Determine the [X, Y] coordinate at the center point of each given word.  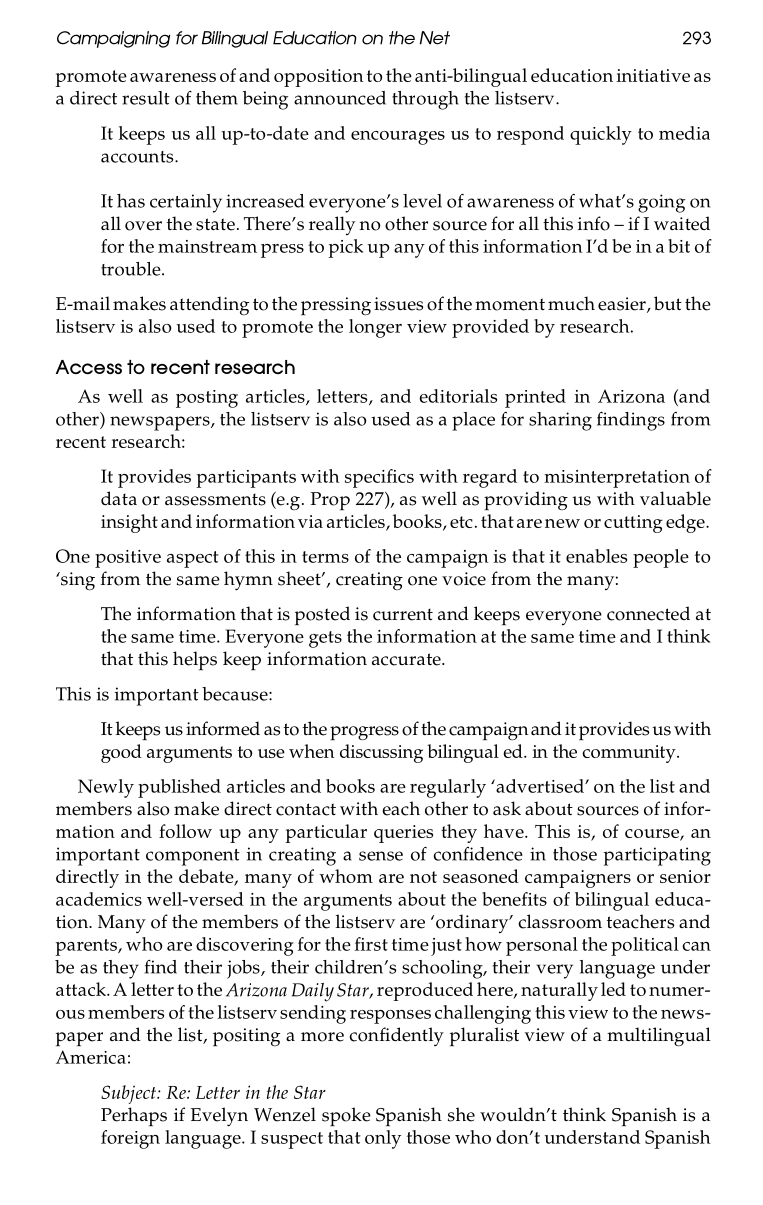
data [119, 498]
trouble [132, 269]
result [146, 98]
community [630, 754]
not [423, 877]
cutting [633, 524]
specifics [379, 478]
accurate [407, 659]
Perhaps [134, 1116]
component [193, 857]
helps [195, 660]
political [645, 946]
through [425, 100]
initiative [653, 75]
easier [623, 305]
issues [398, 304]
